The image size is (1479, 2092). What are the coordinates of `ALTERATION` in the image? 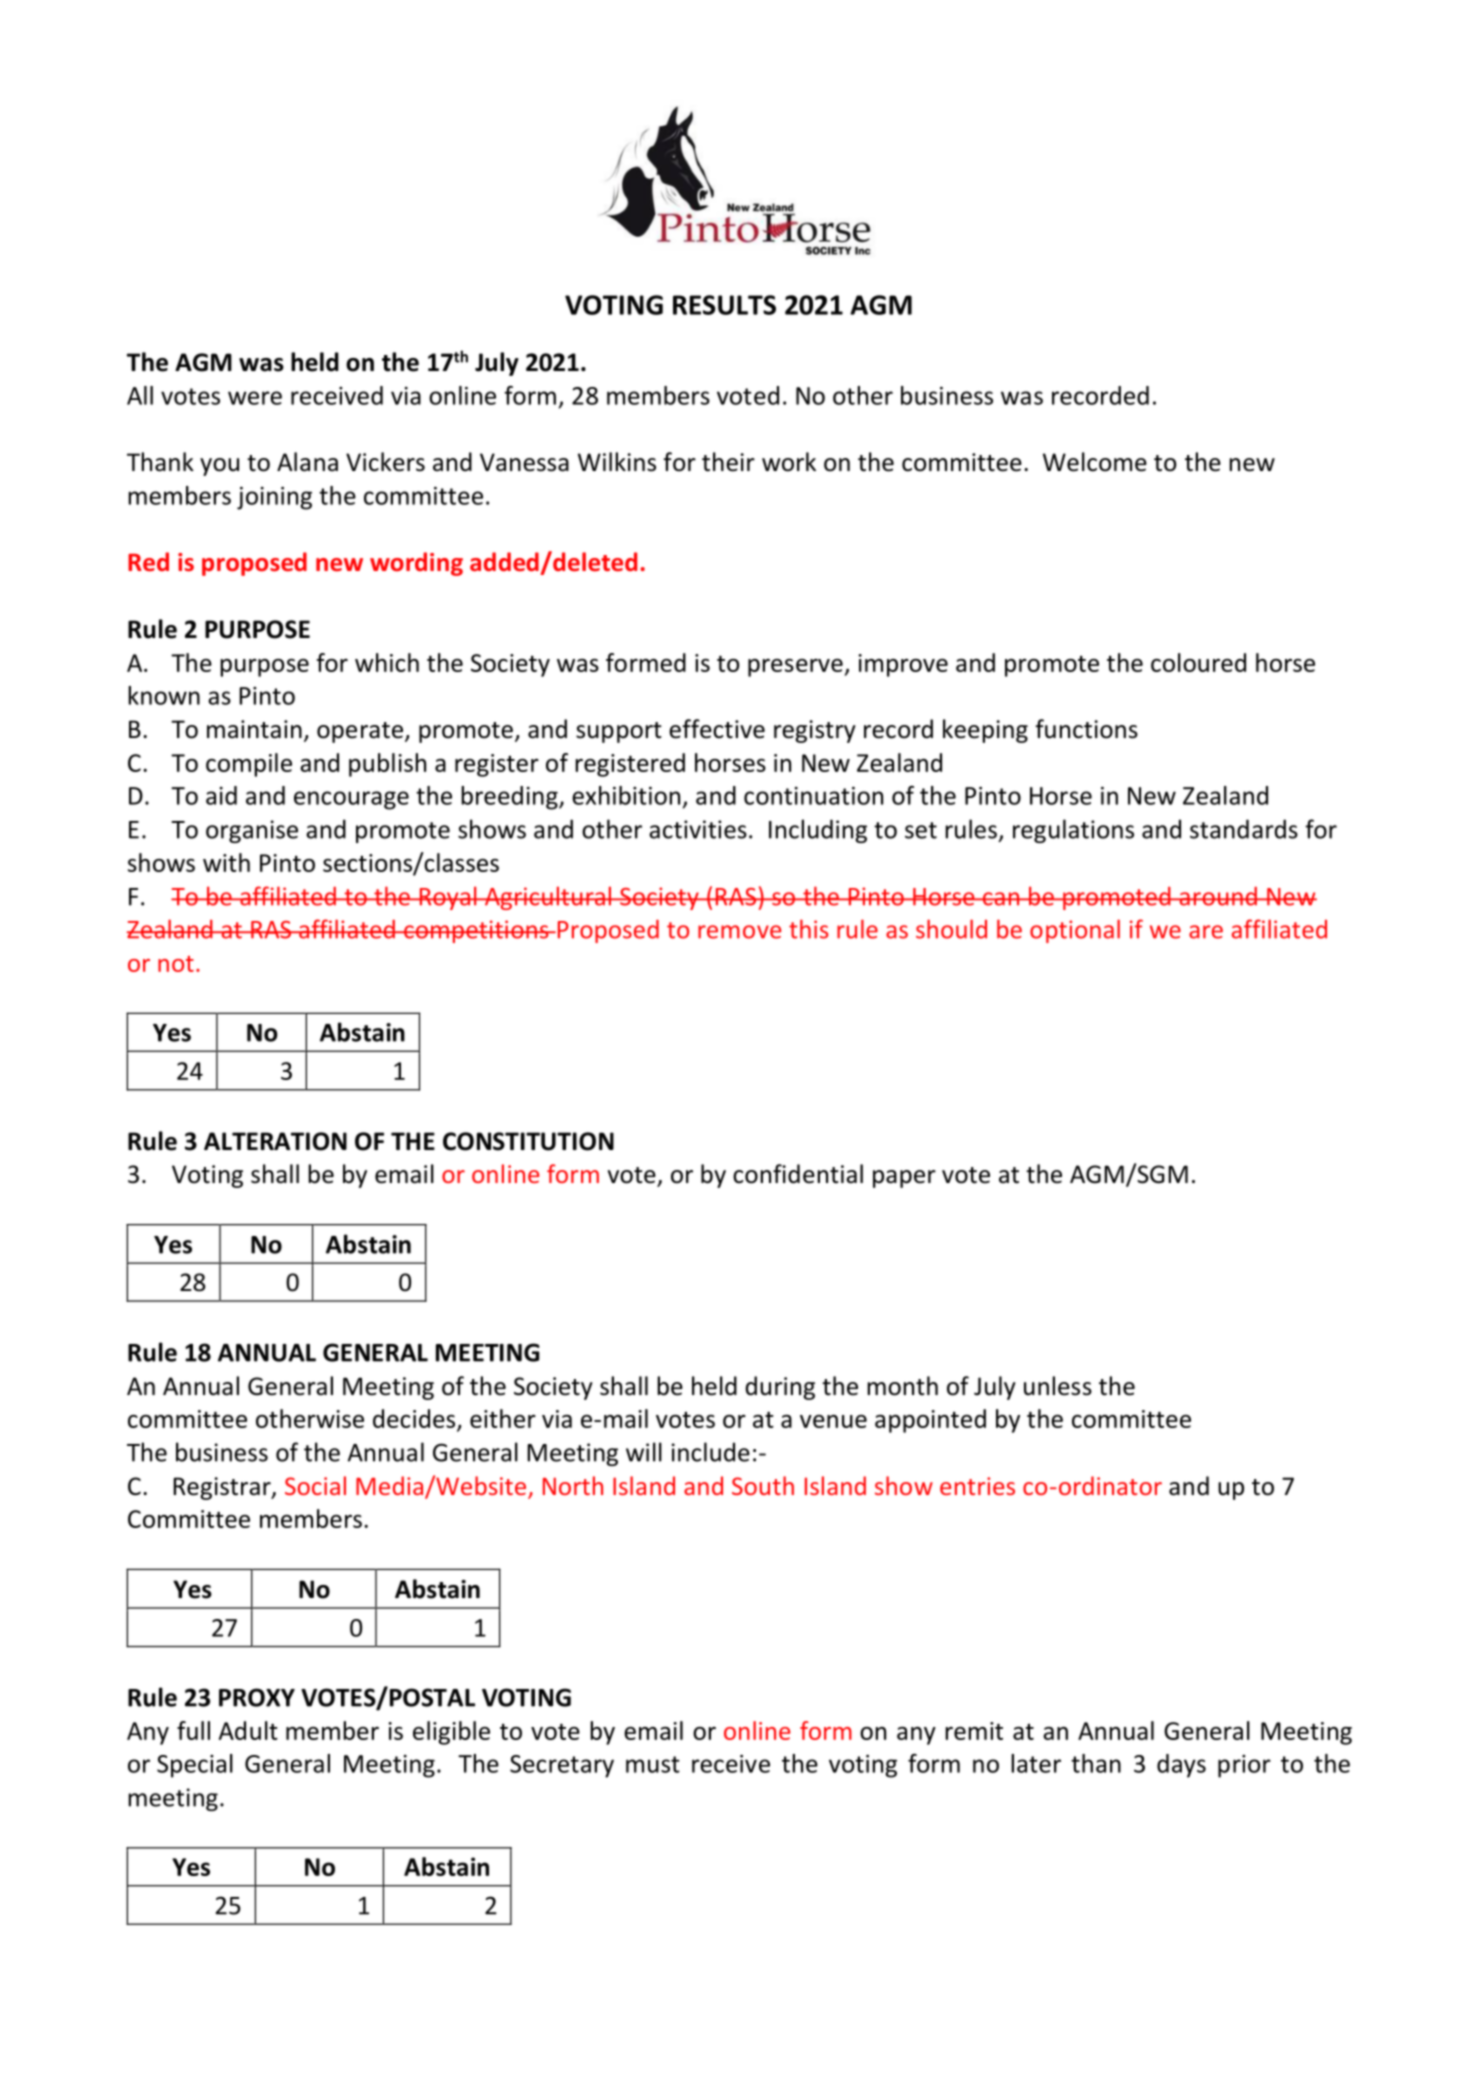 It's located at (275, 1141).
